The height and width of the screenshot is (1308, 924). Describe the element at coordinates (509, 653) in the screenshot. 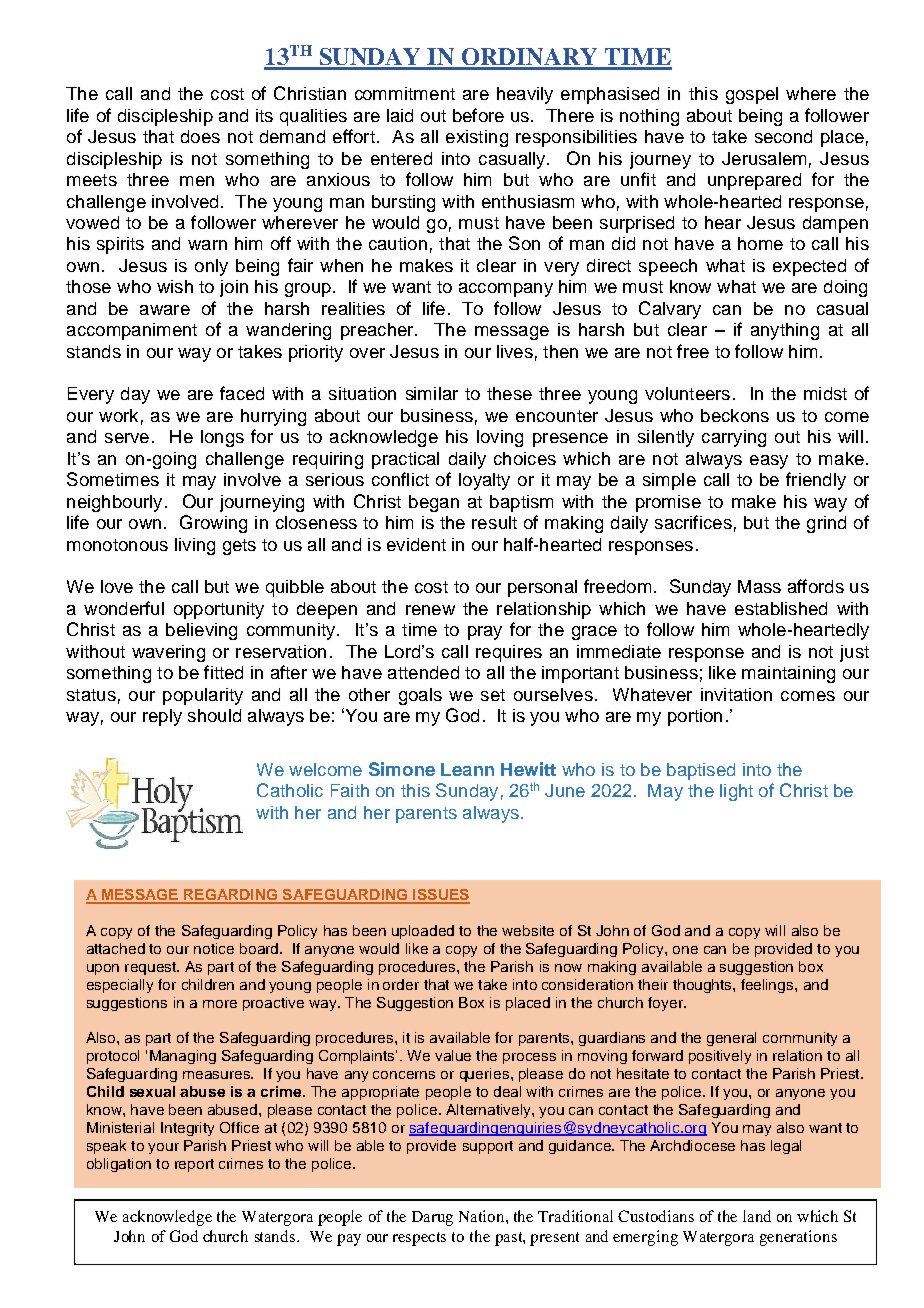

I see `requires` at that location.
